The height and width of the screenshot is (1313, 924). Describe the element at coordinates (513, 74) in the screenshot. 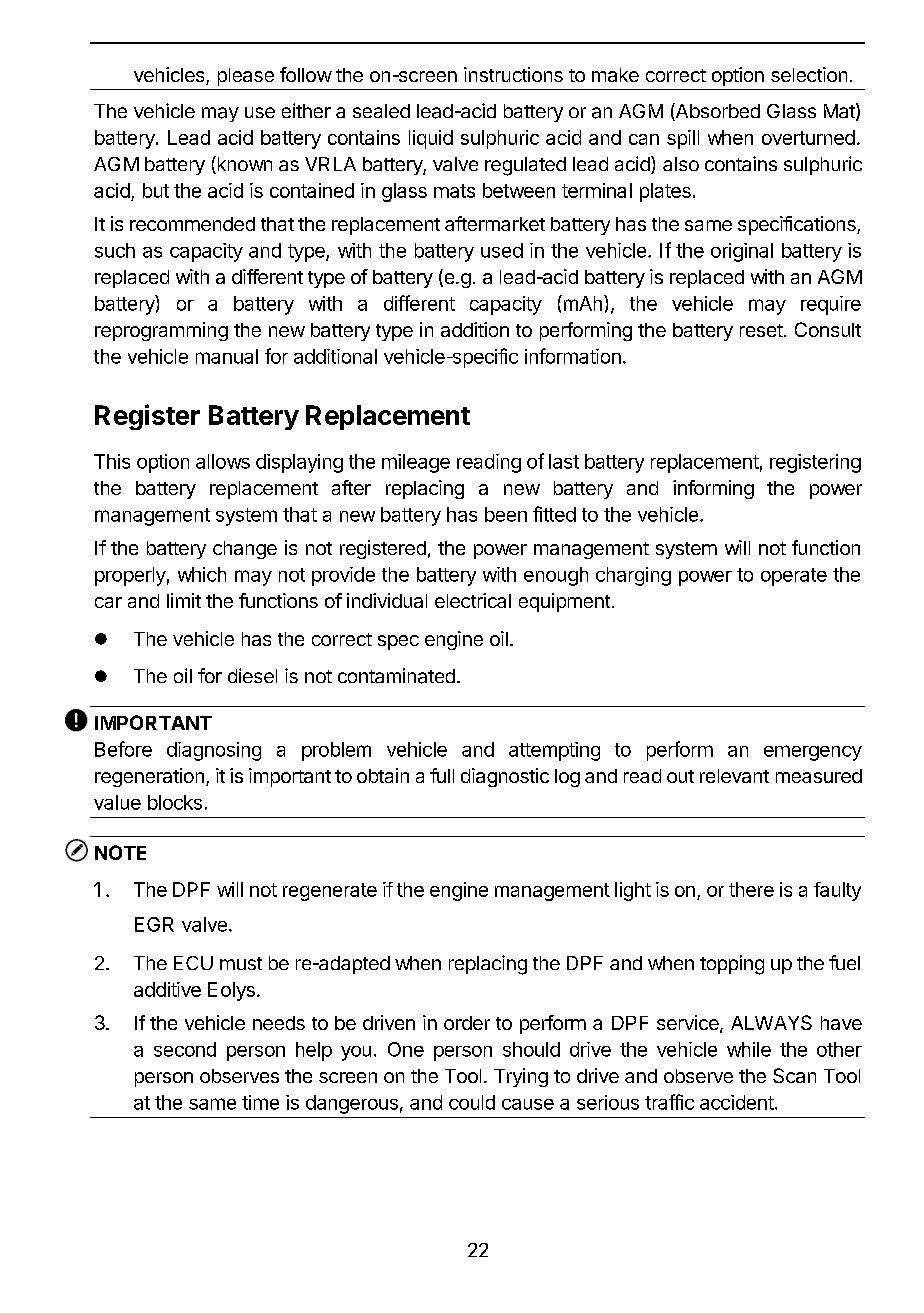

I see `instructions` at that location.
